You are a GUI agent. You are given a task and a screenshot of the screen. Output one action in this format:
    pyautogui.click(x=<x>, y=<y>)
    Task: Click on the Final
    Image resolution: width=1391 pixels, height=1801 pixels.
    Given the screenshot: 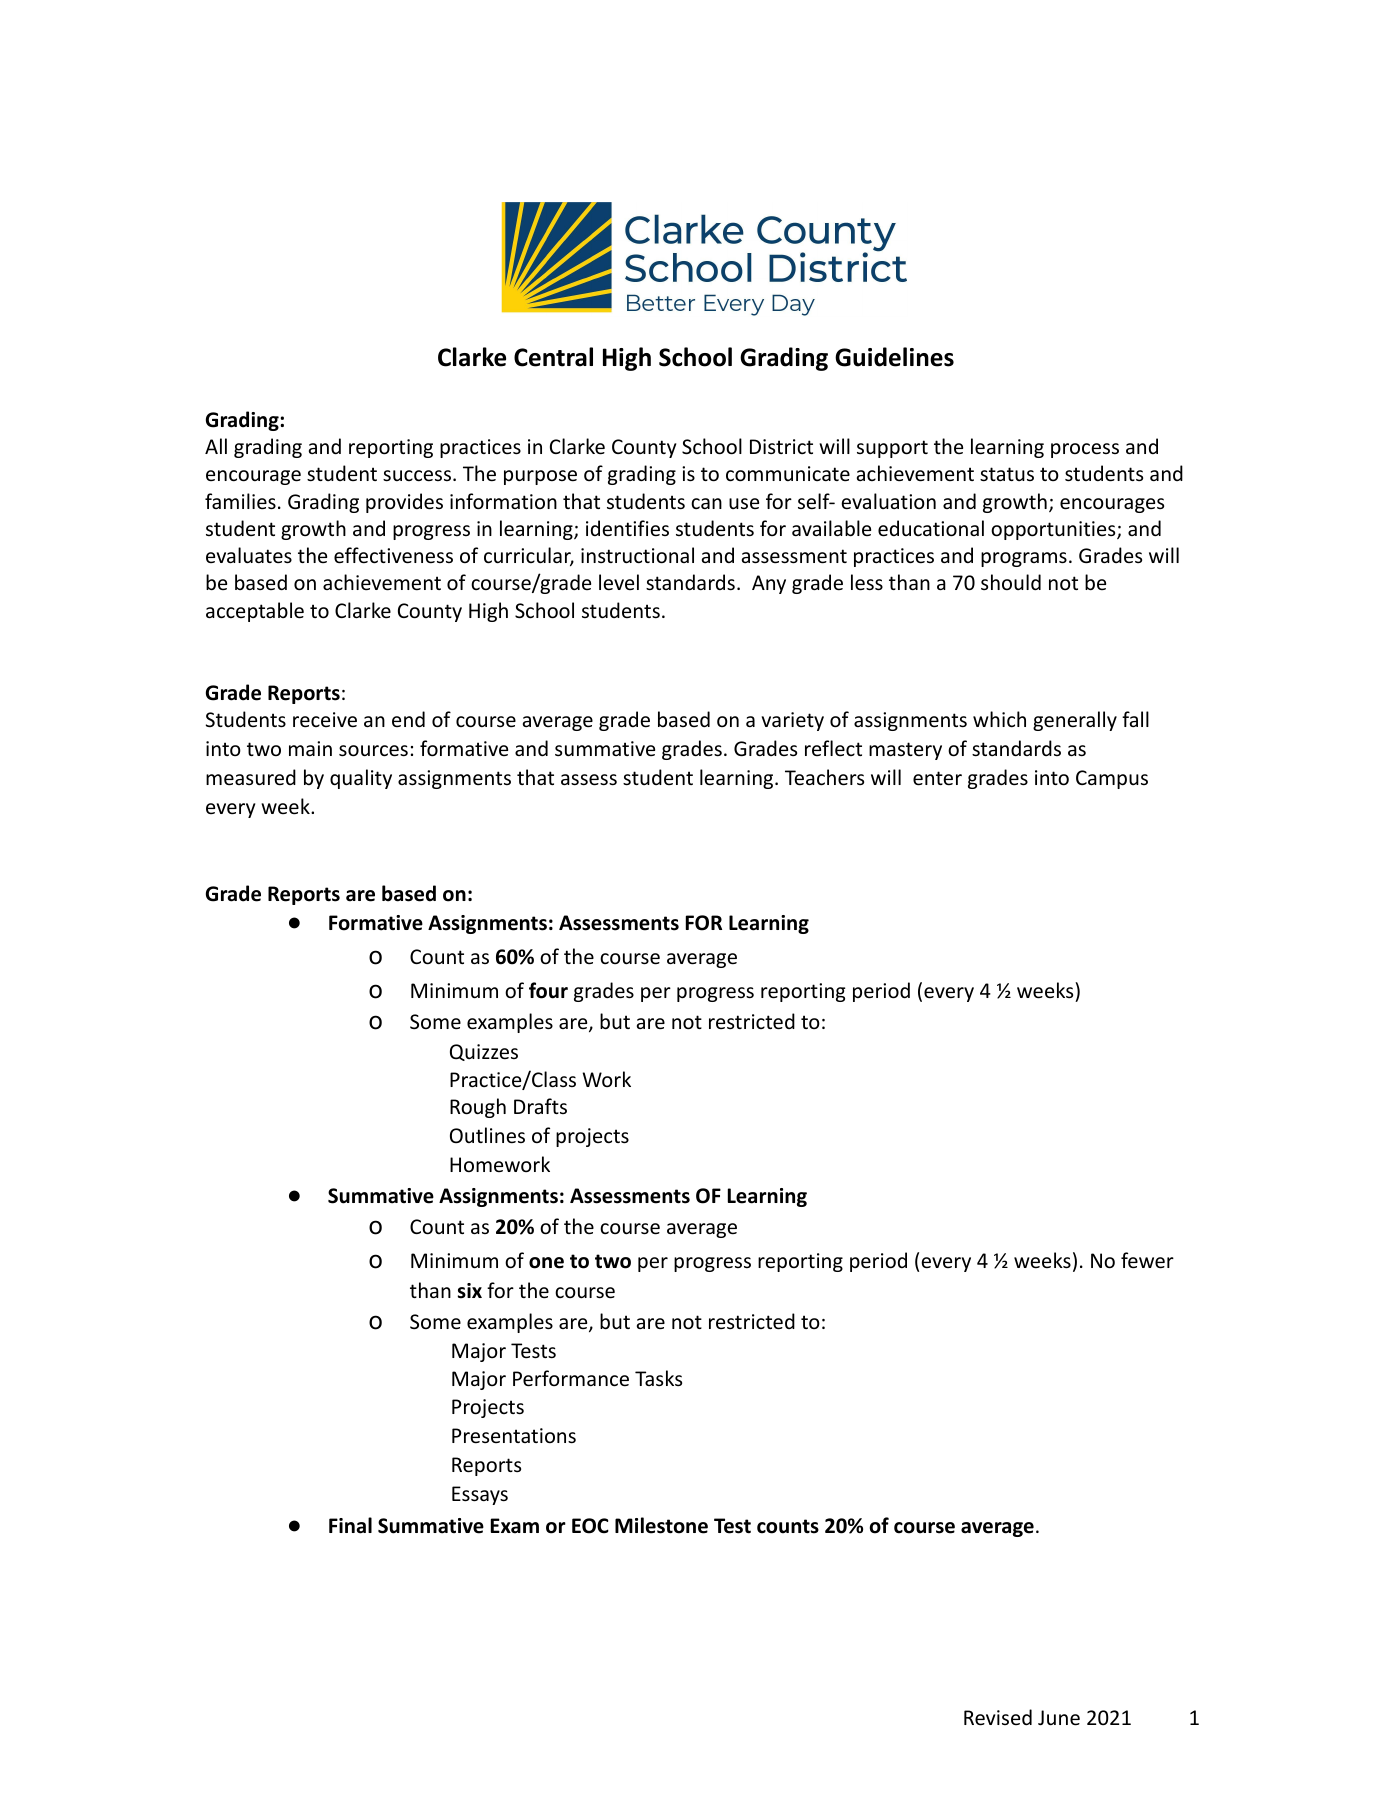 What is the action you would take?
    pyautogui.click(x=350, y=1525)
